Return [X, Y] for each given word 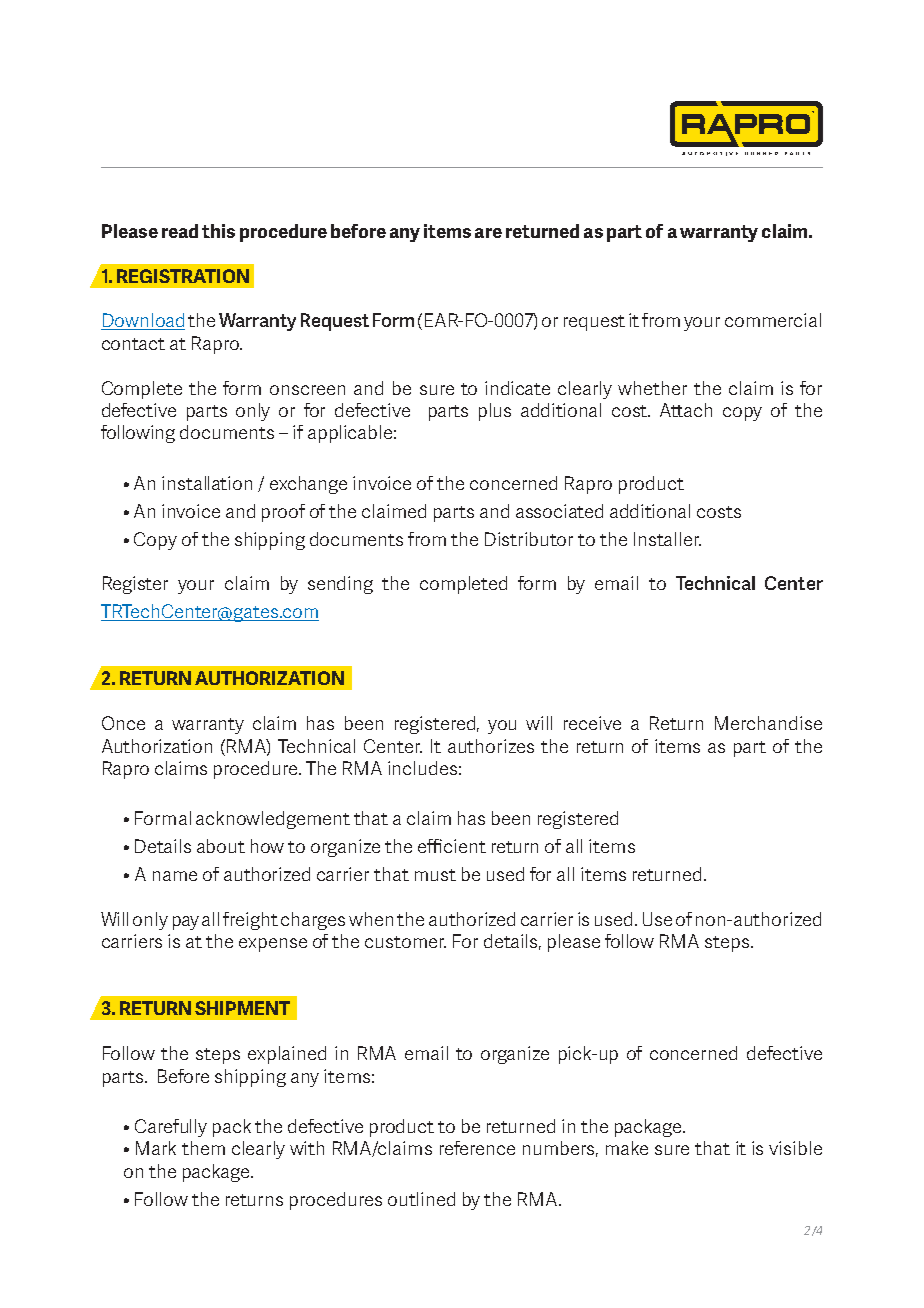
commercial [773, 320]
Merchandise [768, 723]
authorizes [491, 746]
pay [186, 923]
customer [405, 942]
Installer [667, 539]
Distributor [529, 539]
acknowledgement [273, 820]
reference [477, 1148]
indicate [517, 388]
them [203, 1148]
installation [207, 483]
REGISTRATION [183, 276]
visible [795, 1148]
